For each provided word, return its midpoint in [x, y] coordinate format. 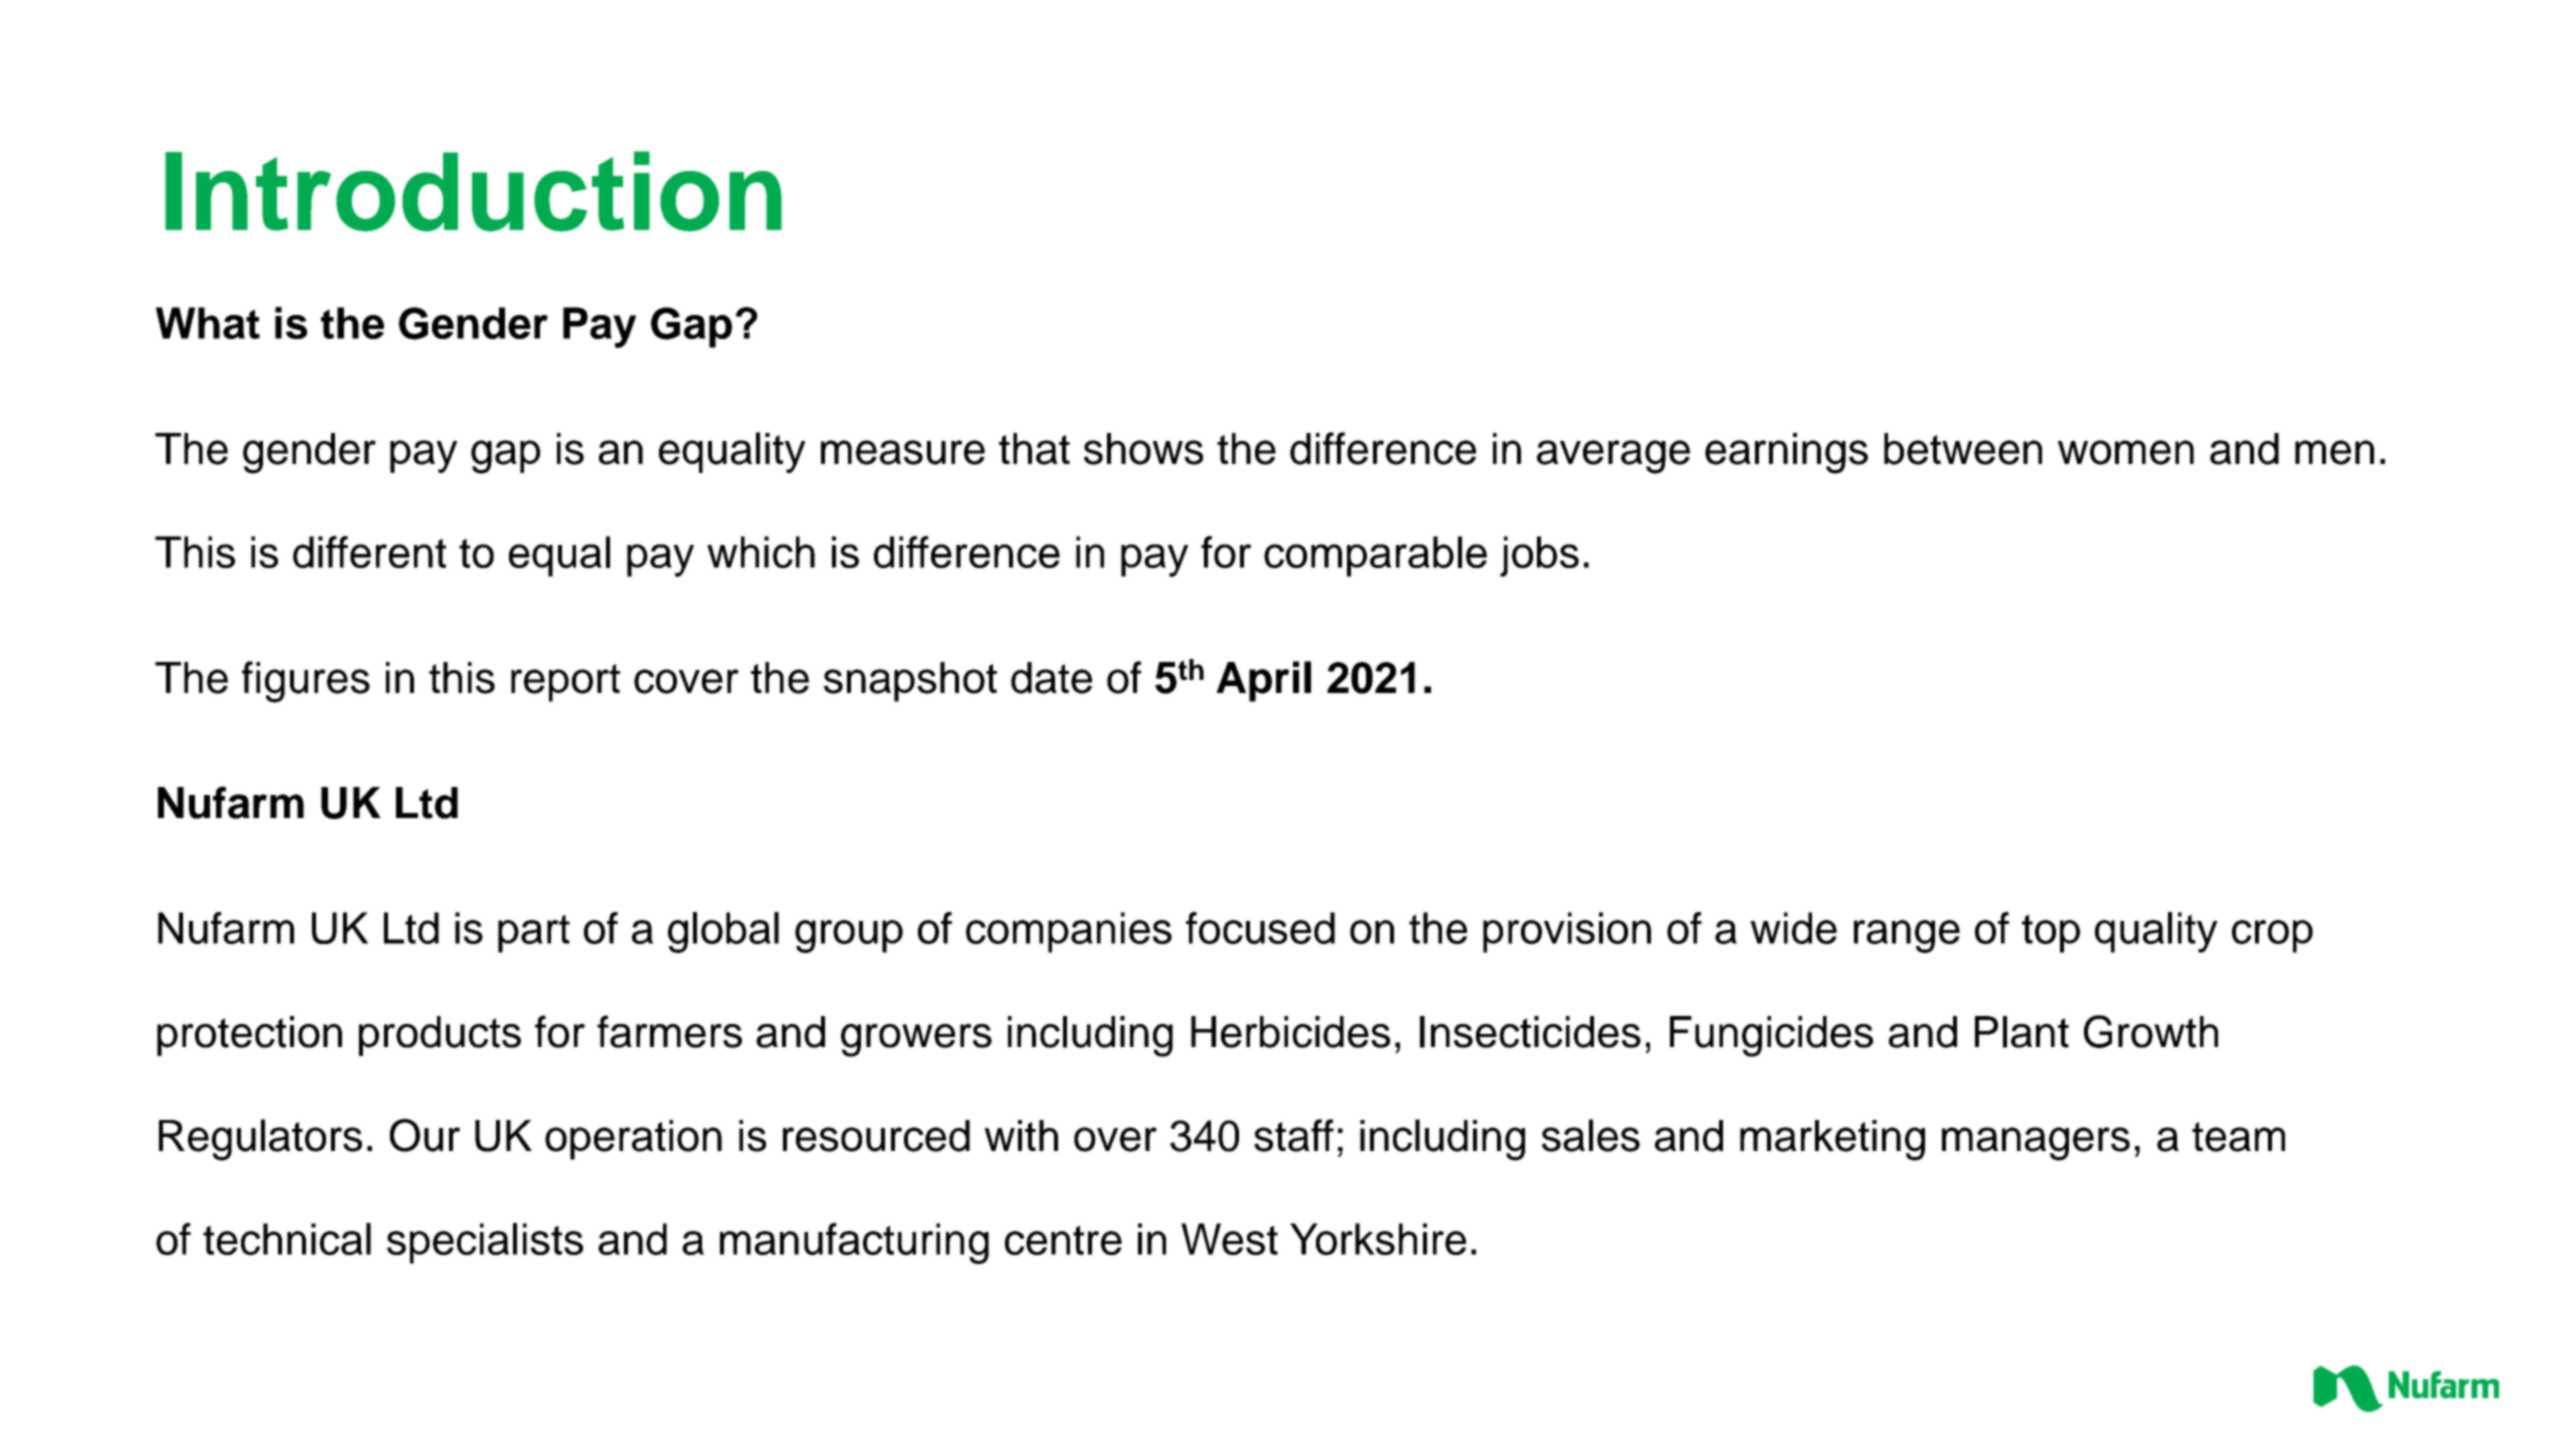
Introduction [473, 191]
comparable [1375, 556]
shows [1143, 449]
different [369, 552]
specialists [485, 1243]
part [534, 934]
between [1963, 449]
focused [1260, 928]
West [1229, 1239]
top [2051, 933]
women [2126, 452]
